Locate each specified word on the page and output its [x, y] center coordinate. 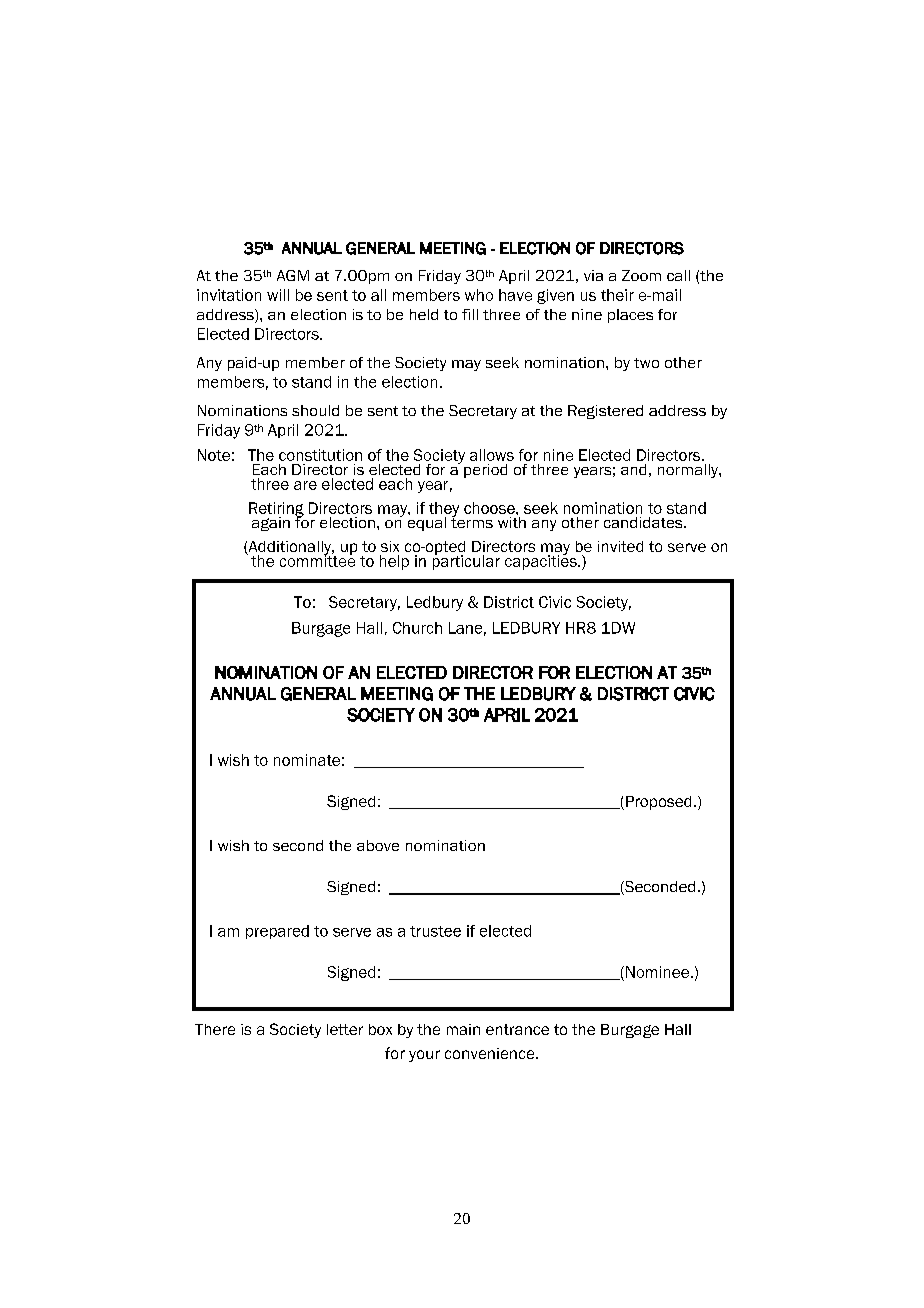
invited [620, 546]
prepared [277, 932]
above [378, 845]
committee [317, 560]
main [463, 1029]
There [215, 1029]
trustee [435, 931]
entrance [517, 1029]
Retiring [276, 510]
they [444, 510]
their [617, 295]
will [278, 295]
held [424, 314]
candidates [644, 522]
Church [417, 628]
